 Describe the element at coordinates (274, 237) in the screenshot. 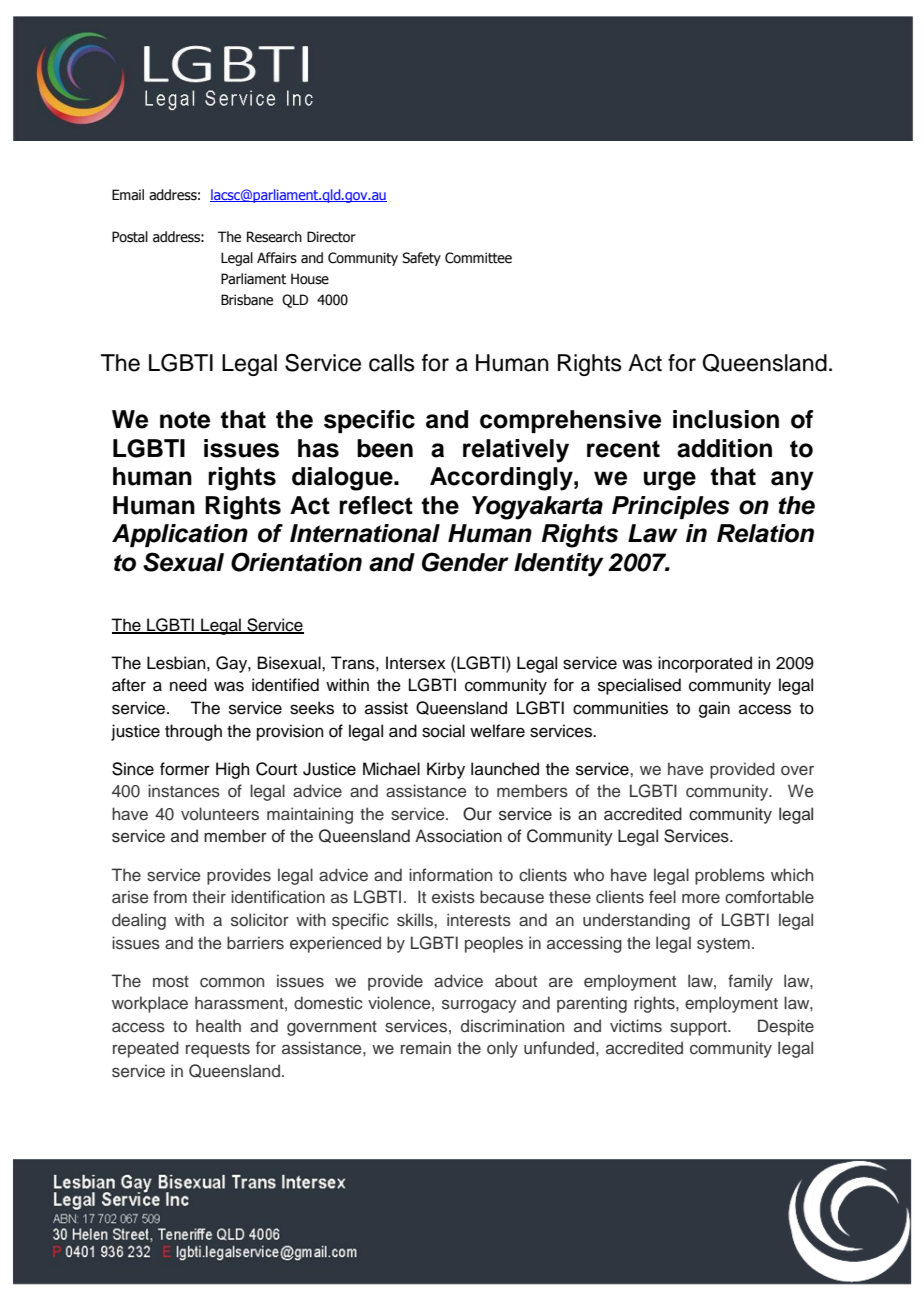

I see `Research` at that location.
